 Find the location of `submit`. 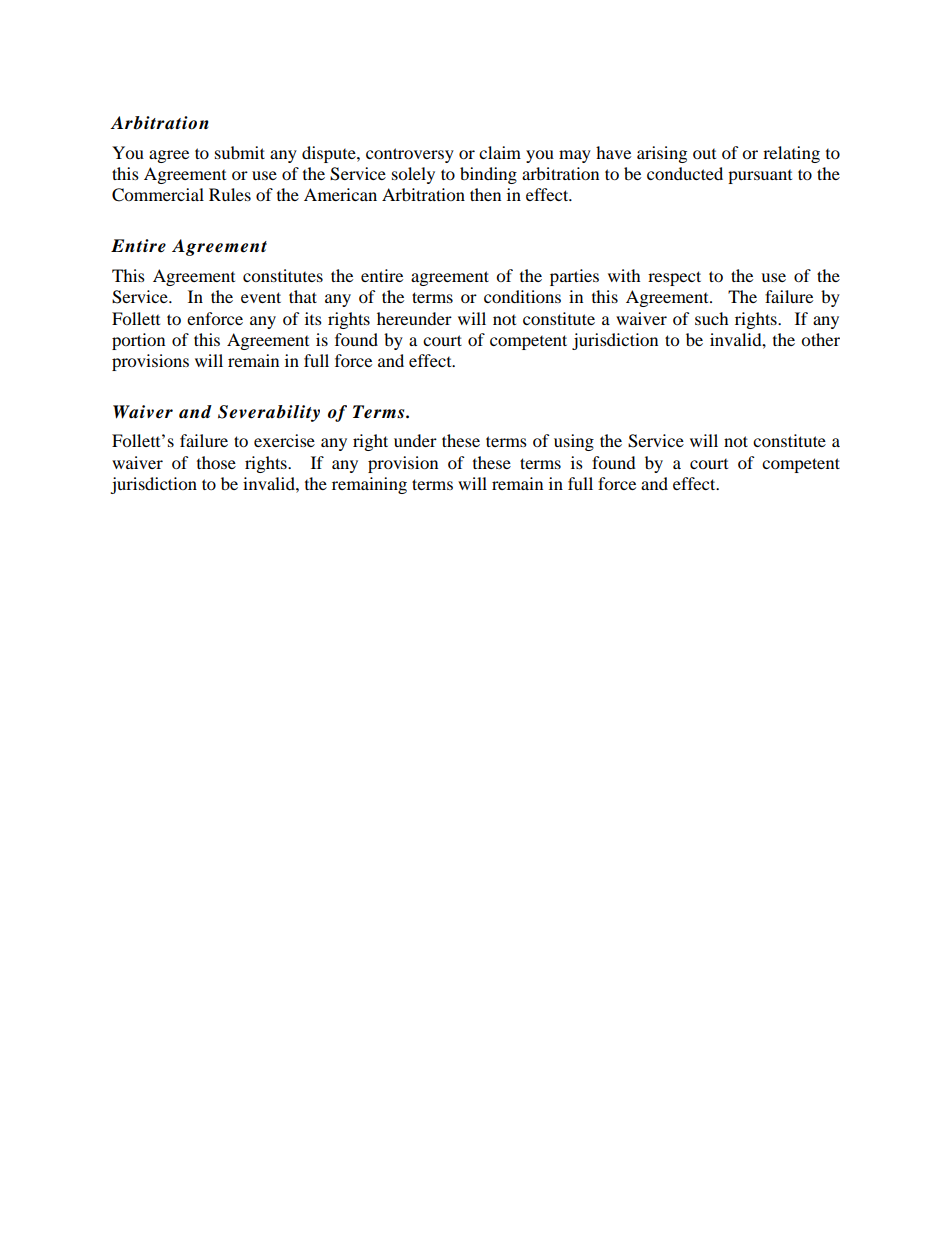

submit is located at coordinates (240, 152).
